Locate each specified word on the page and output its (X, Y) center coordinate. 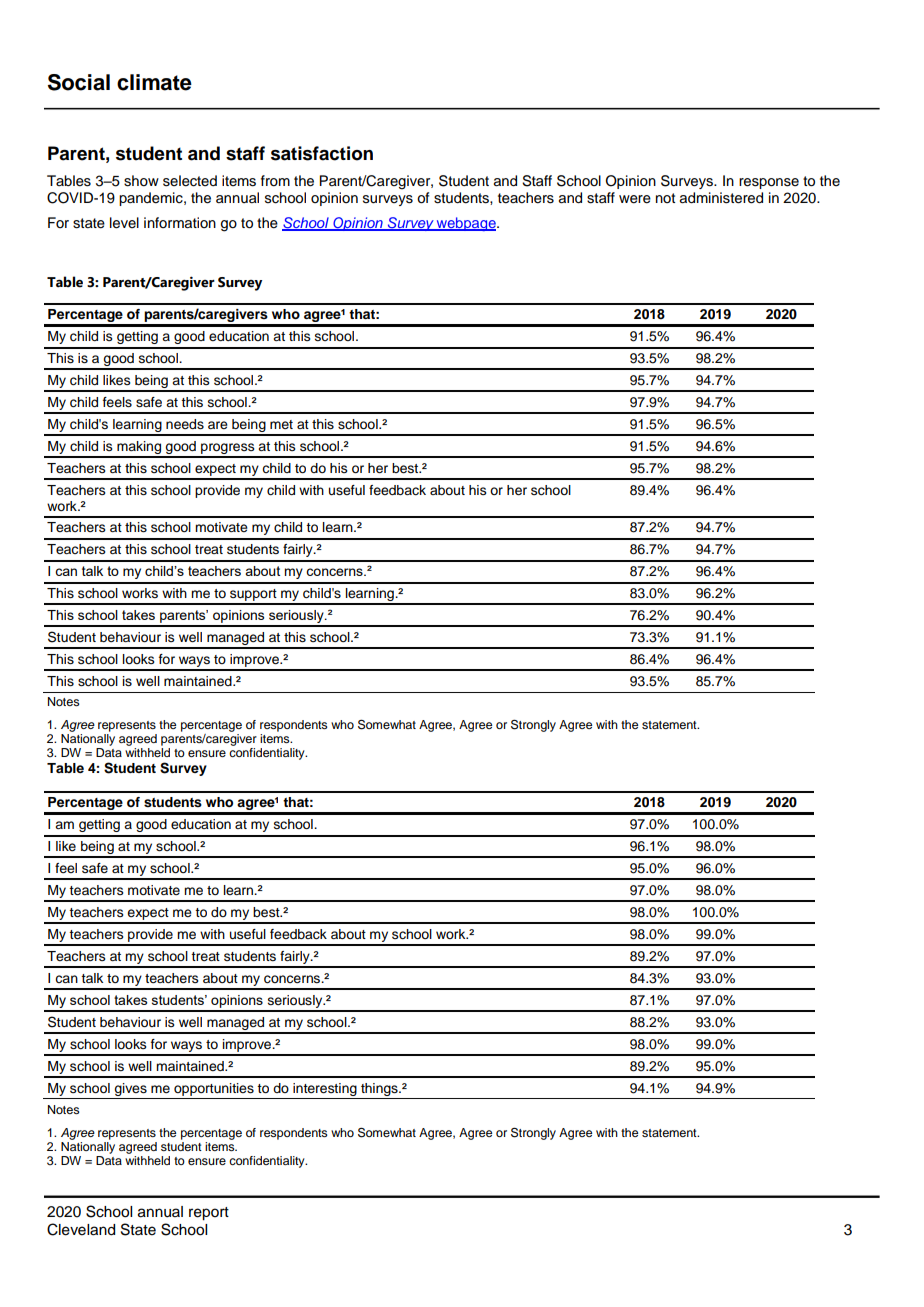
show (141, 181)
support (253, 596)
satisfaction (322, 153)
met (281, 424)
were (635, 199)
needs (185, 424)
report (209, 1214)
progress (228, 450)
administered (721, 198)
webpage (466, 224)
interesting (325, 1089)
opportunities (214, 1089)
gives (130, 1089)
